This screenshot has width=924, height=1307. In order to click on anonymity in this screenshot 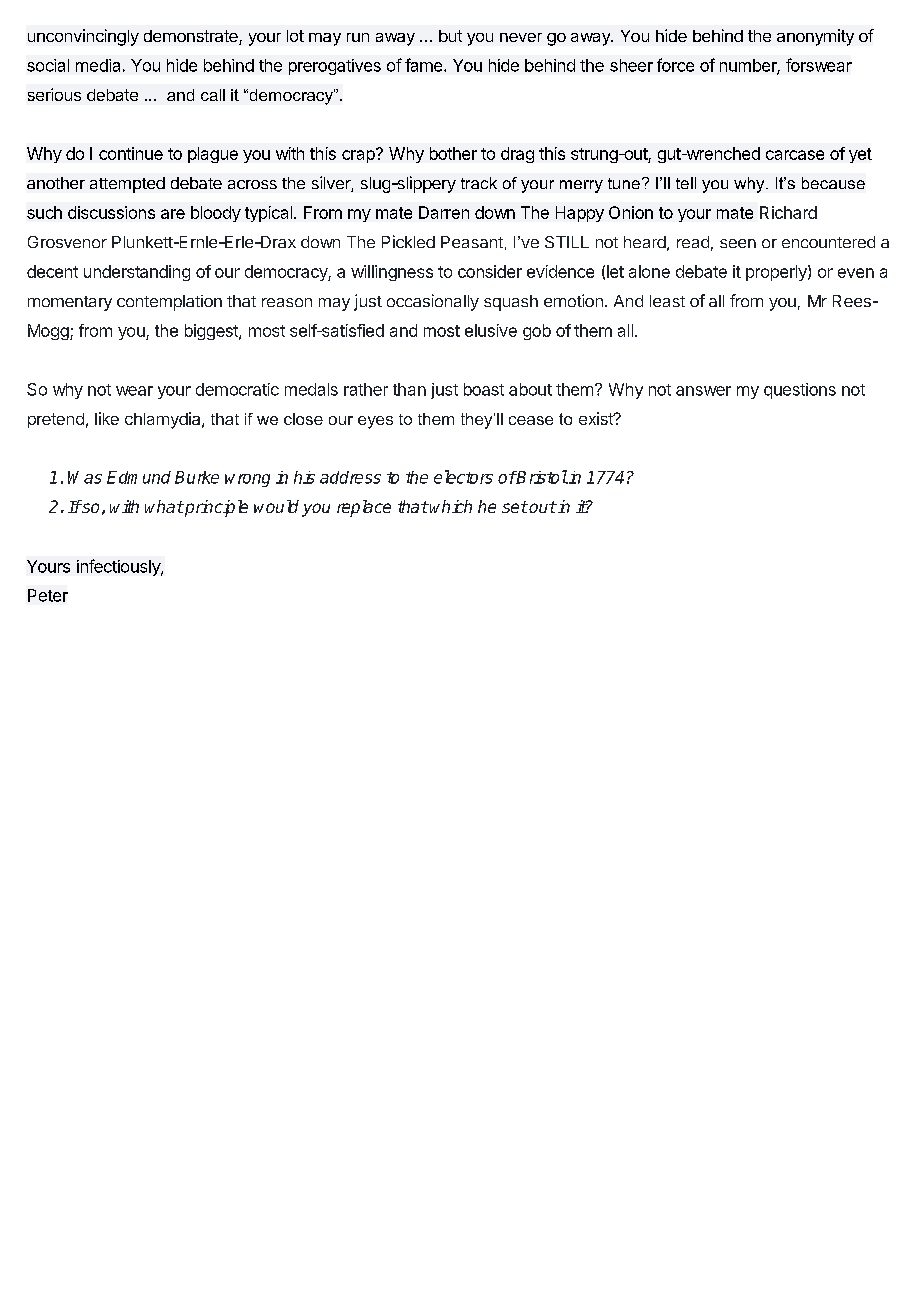, I will do `click(815, 37)`.
